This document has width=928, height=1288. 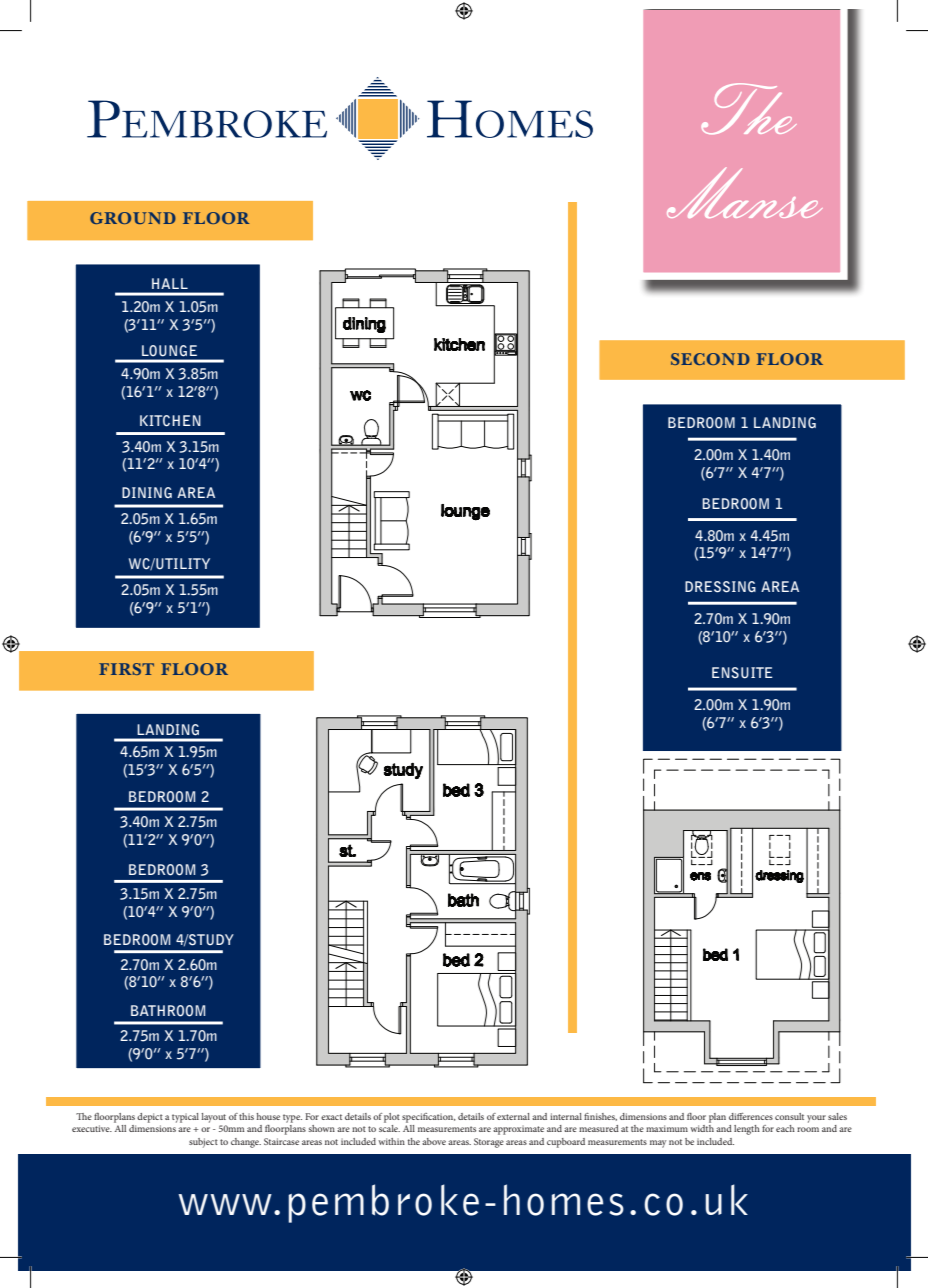 What do you see at coordinates (744, 192) in the document?
I see `Manse` at bounding box center [744, 192].
